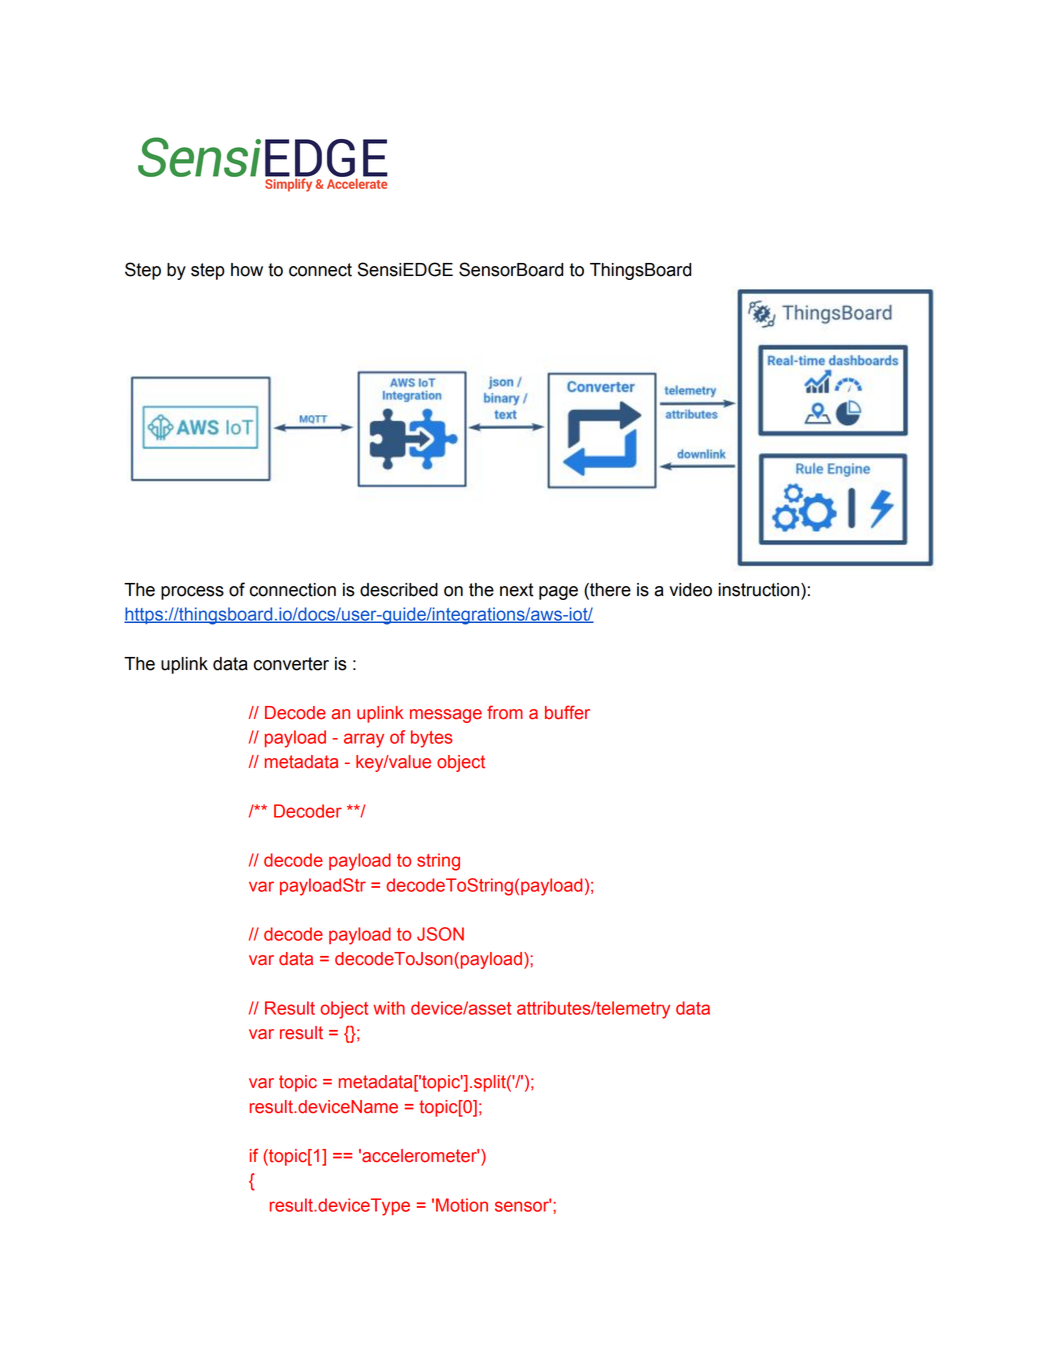  I want to click on converter, so click(291, 664).
